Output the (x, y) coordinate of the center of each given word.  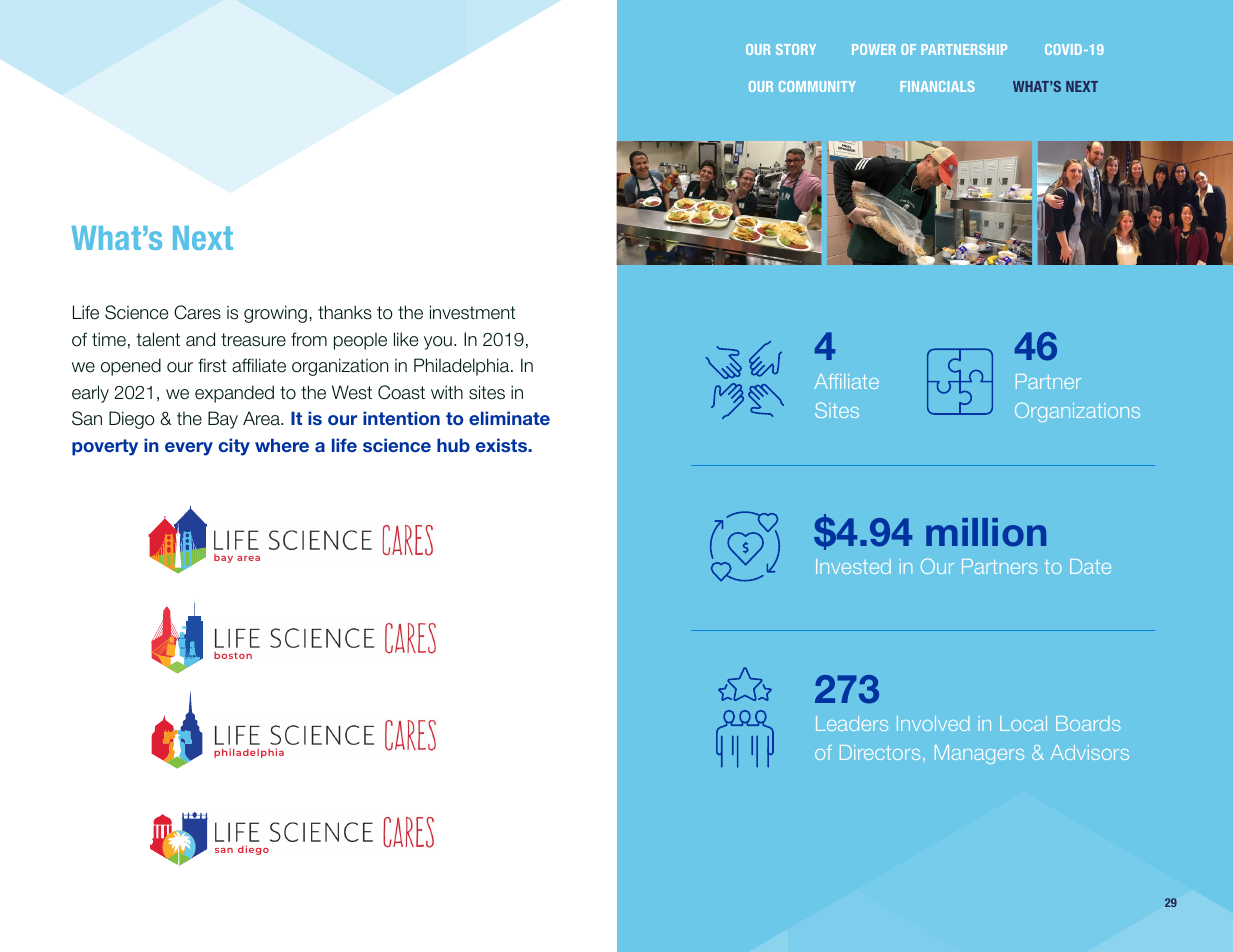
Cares (197, 312)
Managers (979, 754)
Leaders (852, 723)
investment (472, 312)
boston (233, 655)
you (438, 343)
